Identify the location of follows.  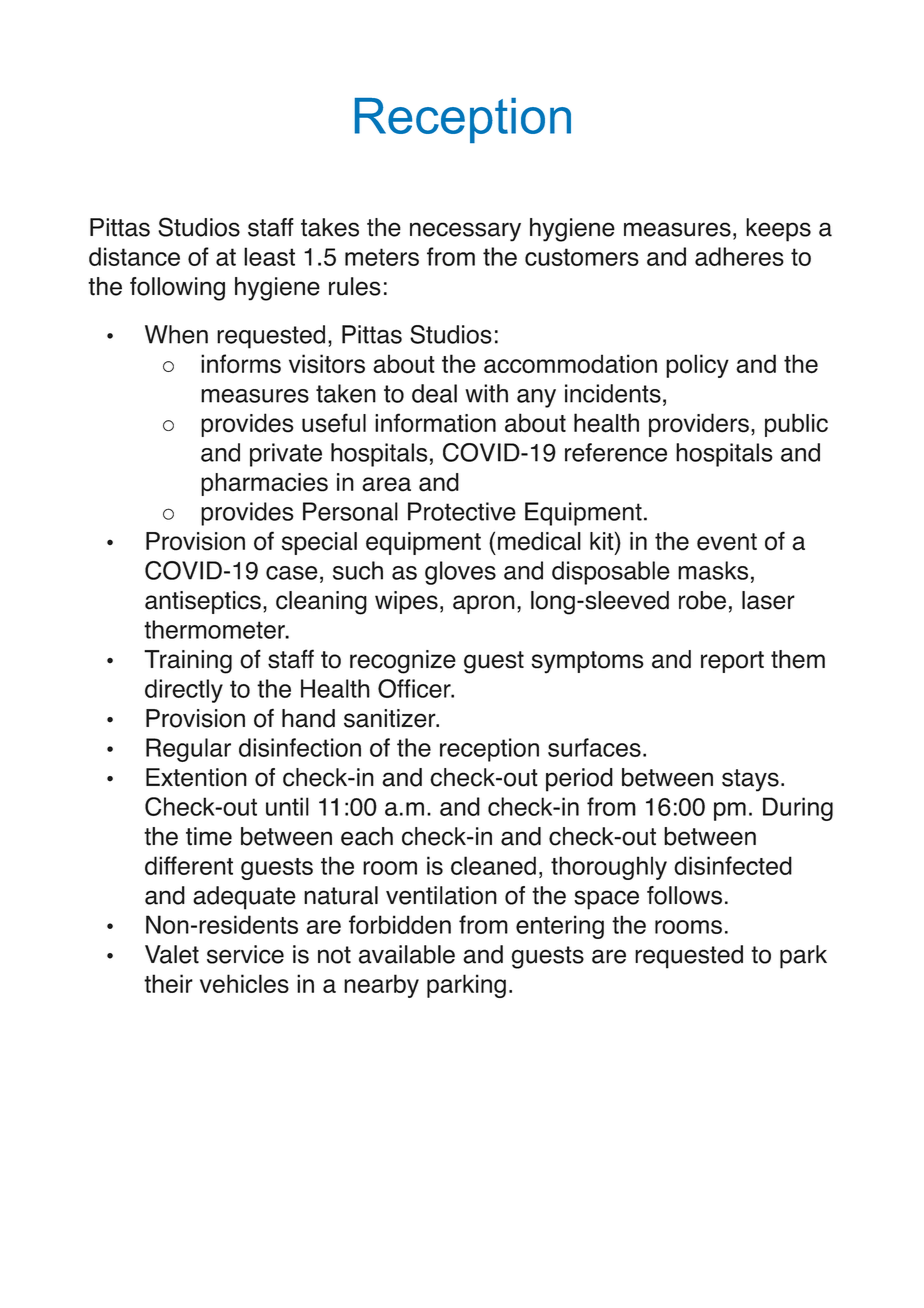
(684, 895).
